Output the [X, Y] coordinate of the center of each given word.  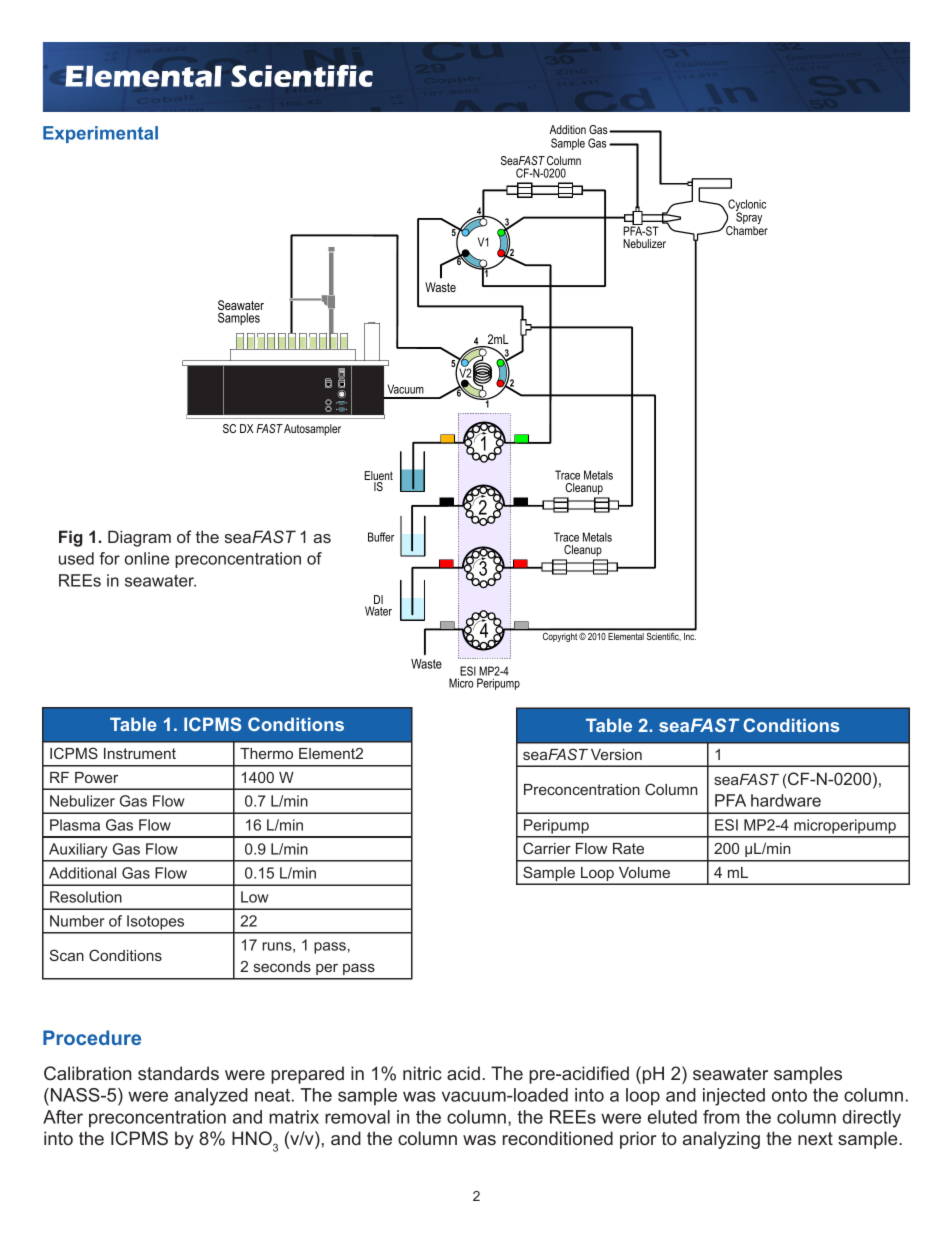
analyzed [211, 1097]
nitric [422, 1073]
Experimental [100, 134]
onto [789, 1095]
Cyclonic [746, 206]
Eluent [378, 477]
